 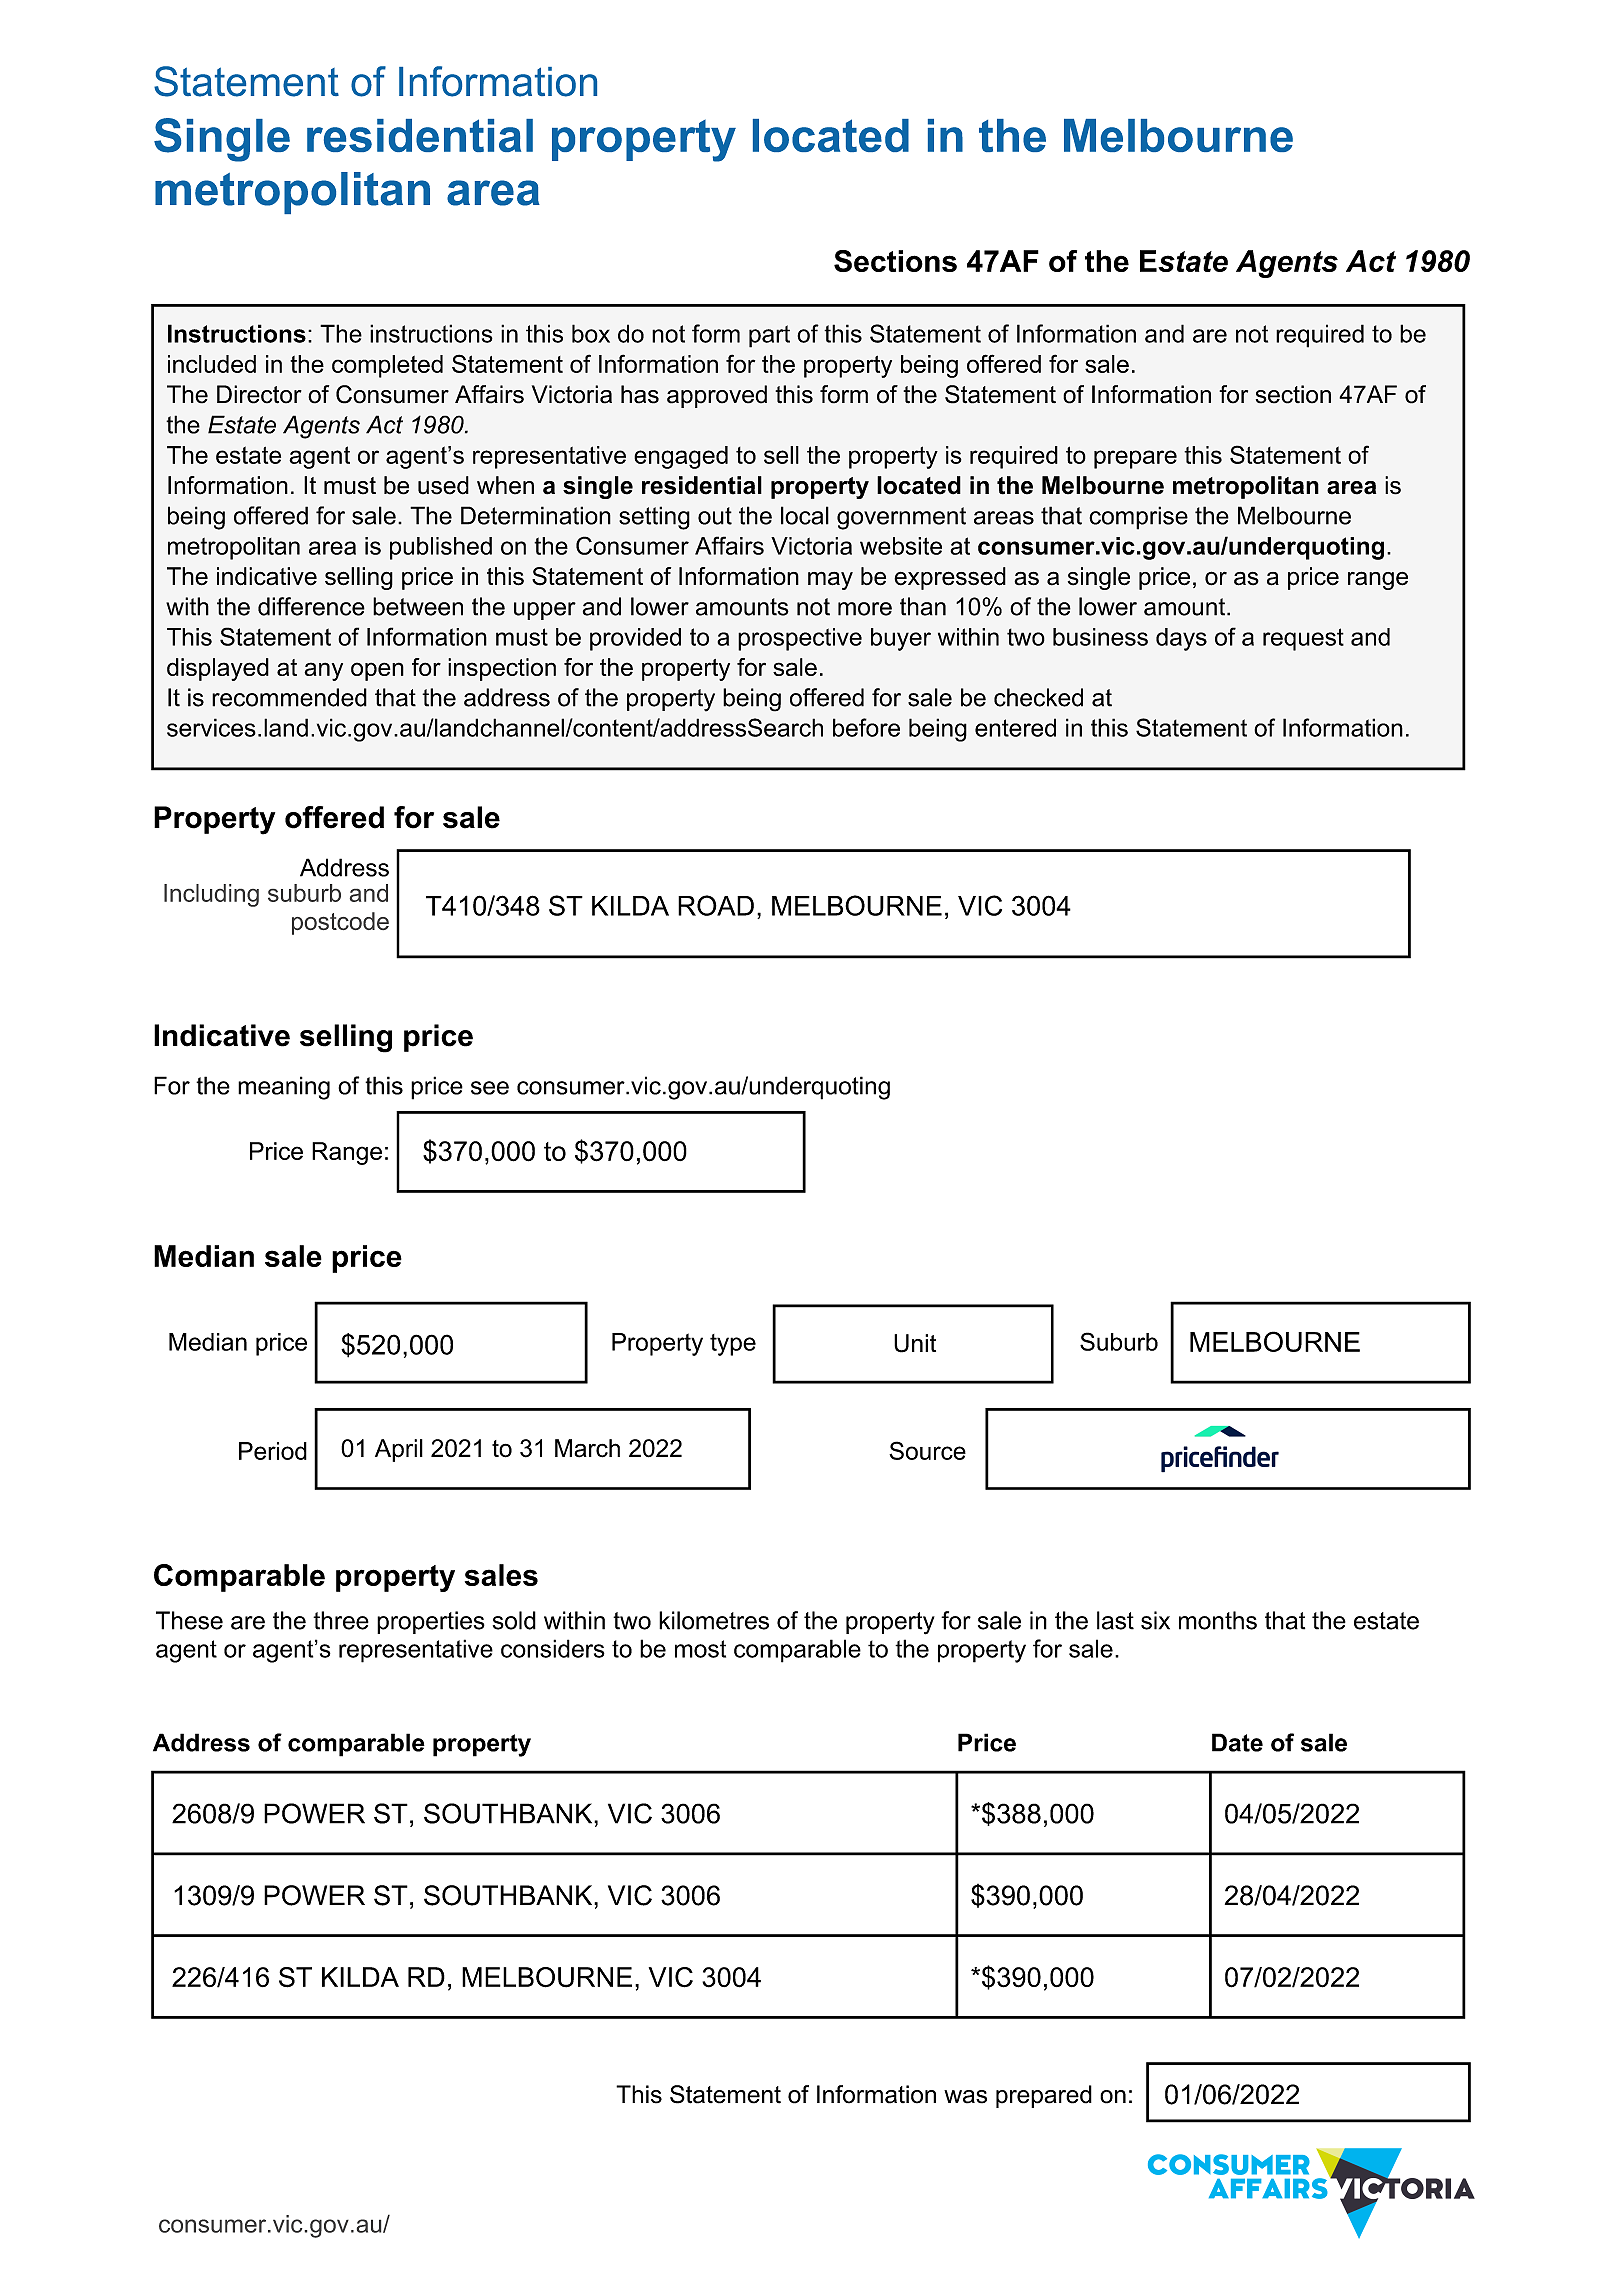 I want to click on postcode, so click(x=340, y=923).
